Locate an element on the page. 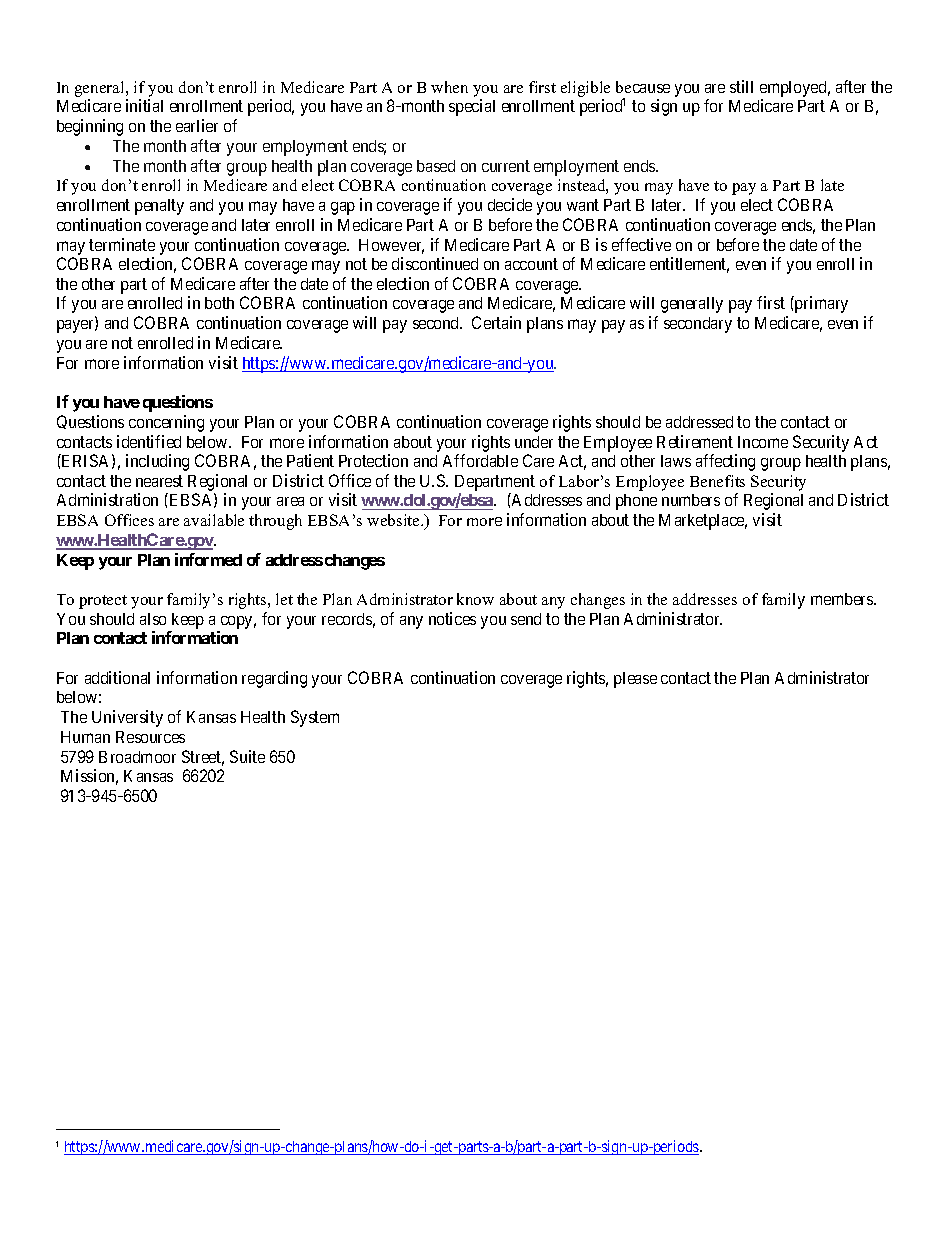 This page has height=1233, width=952. Resources is located at coordinates (150, 737).
